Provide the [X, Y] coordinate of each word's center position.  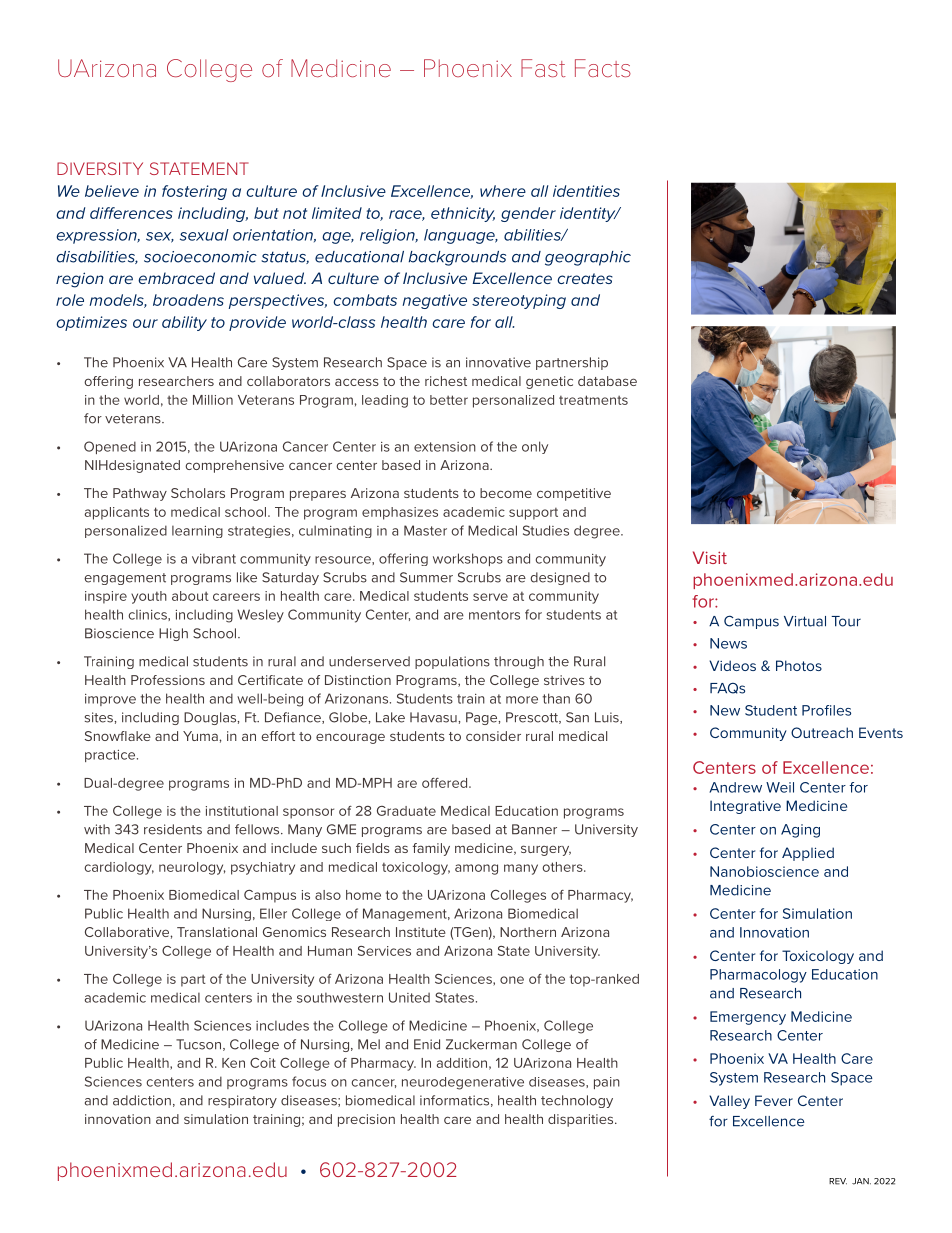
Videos [732, 665]
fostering [194, 192]
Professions [168, 680]
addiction [142, 1100]
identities [586, 191]
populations [452, 662]
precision [366, 1120]
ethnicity [463, 214]
